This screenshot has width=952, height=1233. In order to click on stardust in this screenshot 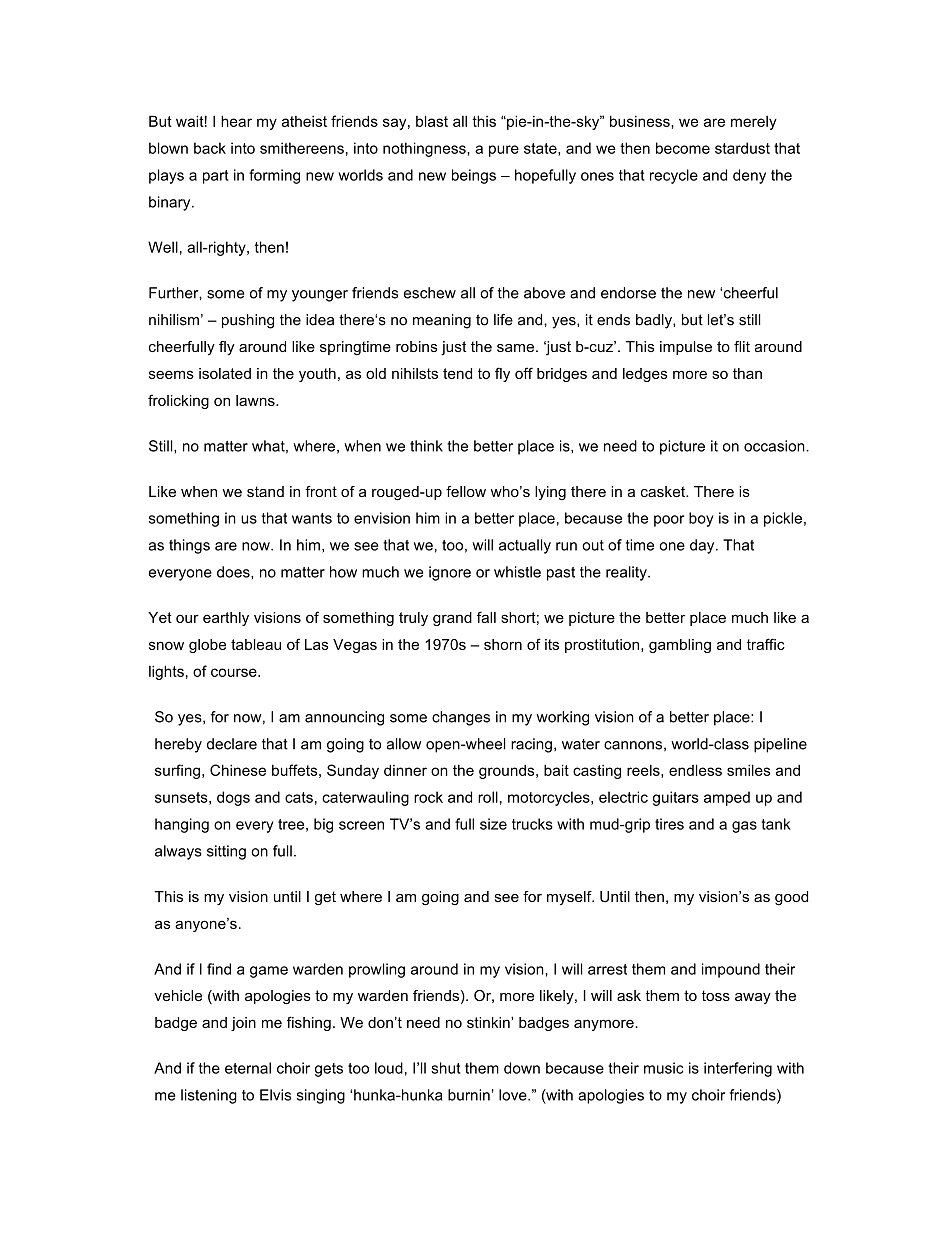, I will do `click(742, 148)`.
